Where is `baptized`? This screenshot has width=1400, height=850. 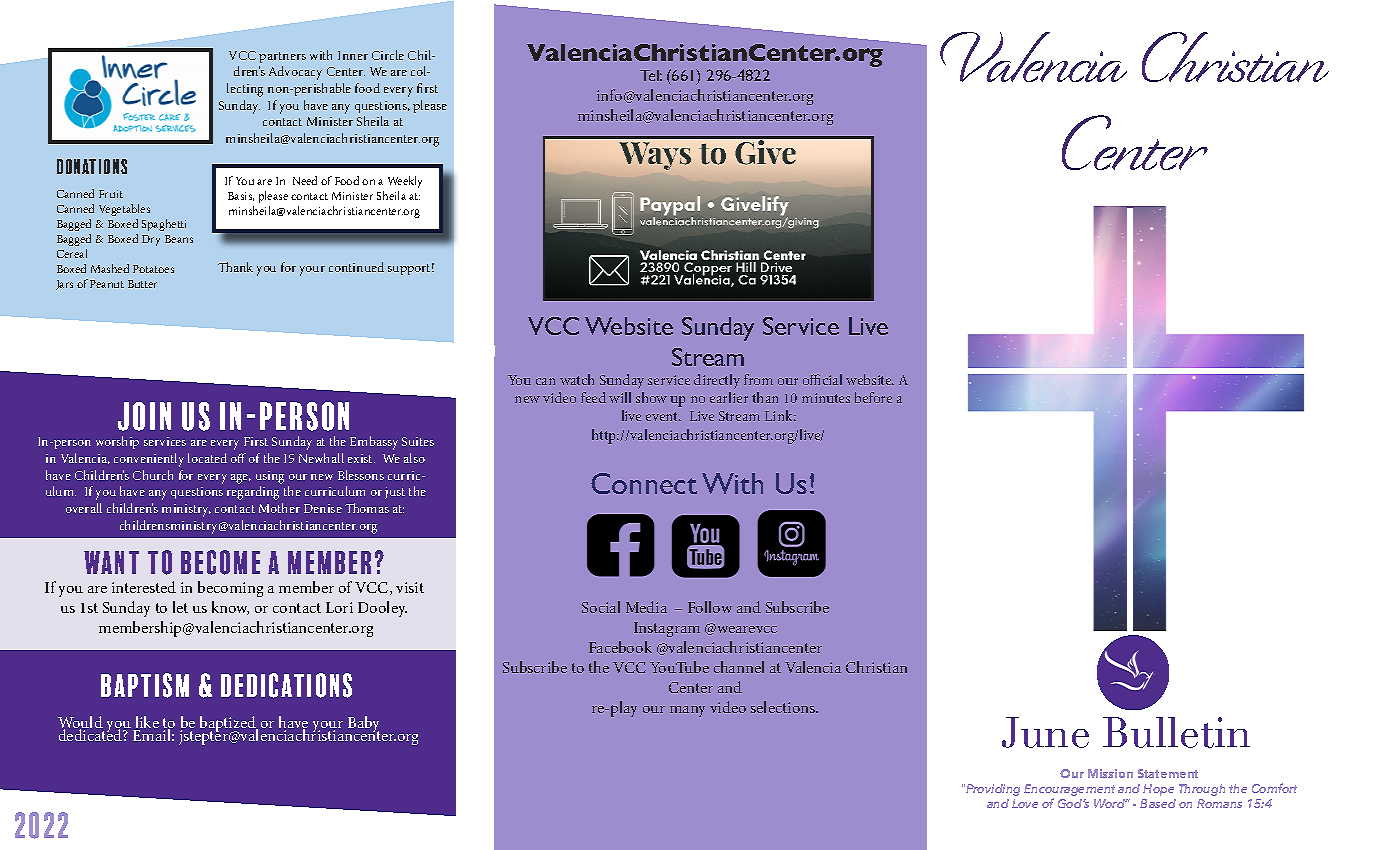 baptized is located at coordinates (227, 725).
